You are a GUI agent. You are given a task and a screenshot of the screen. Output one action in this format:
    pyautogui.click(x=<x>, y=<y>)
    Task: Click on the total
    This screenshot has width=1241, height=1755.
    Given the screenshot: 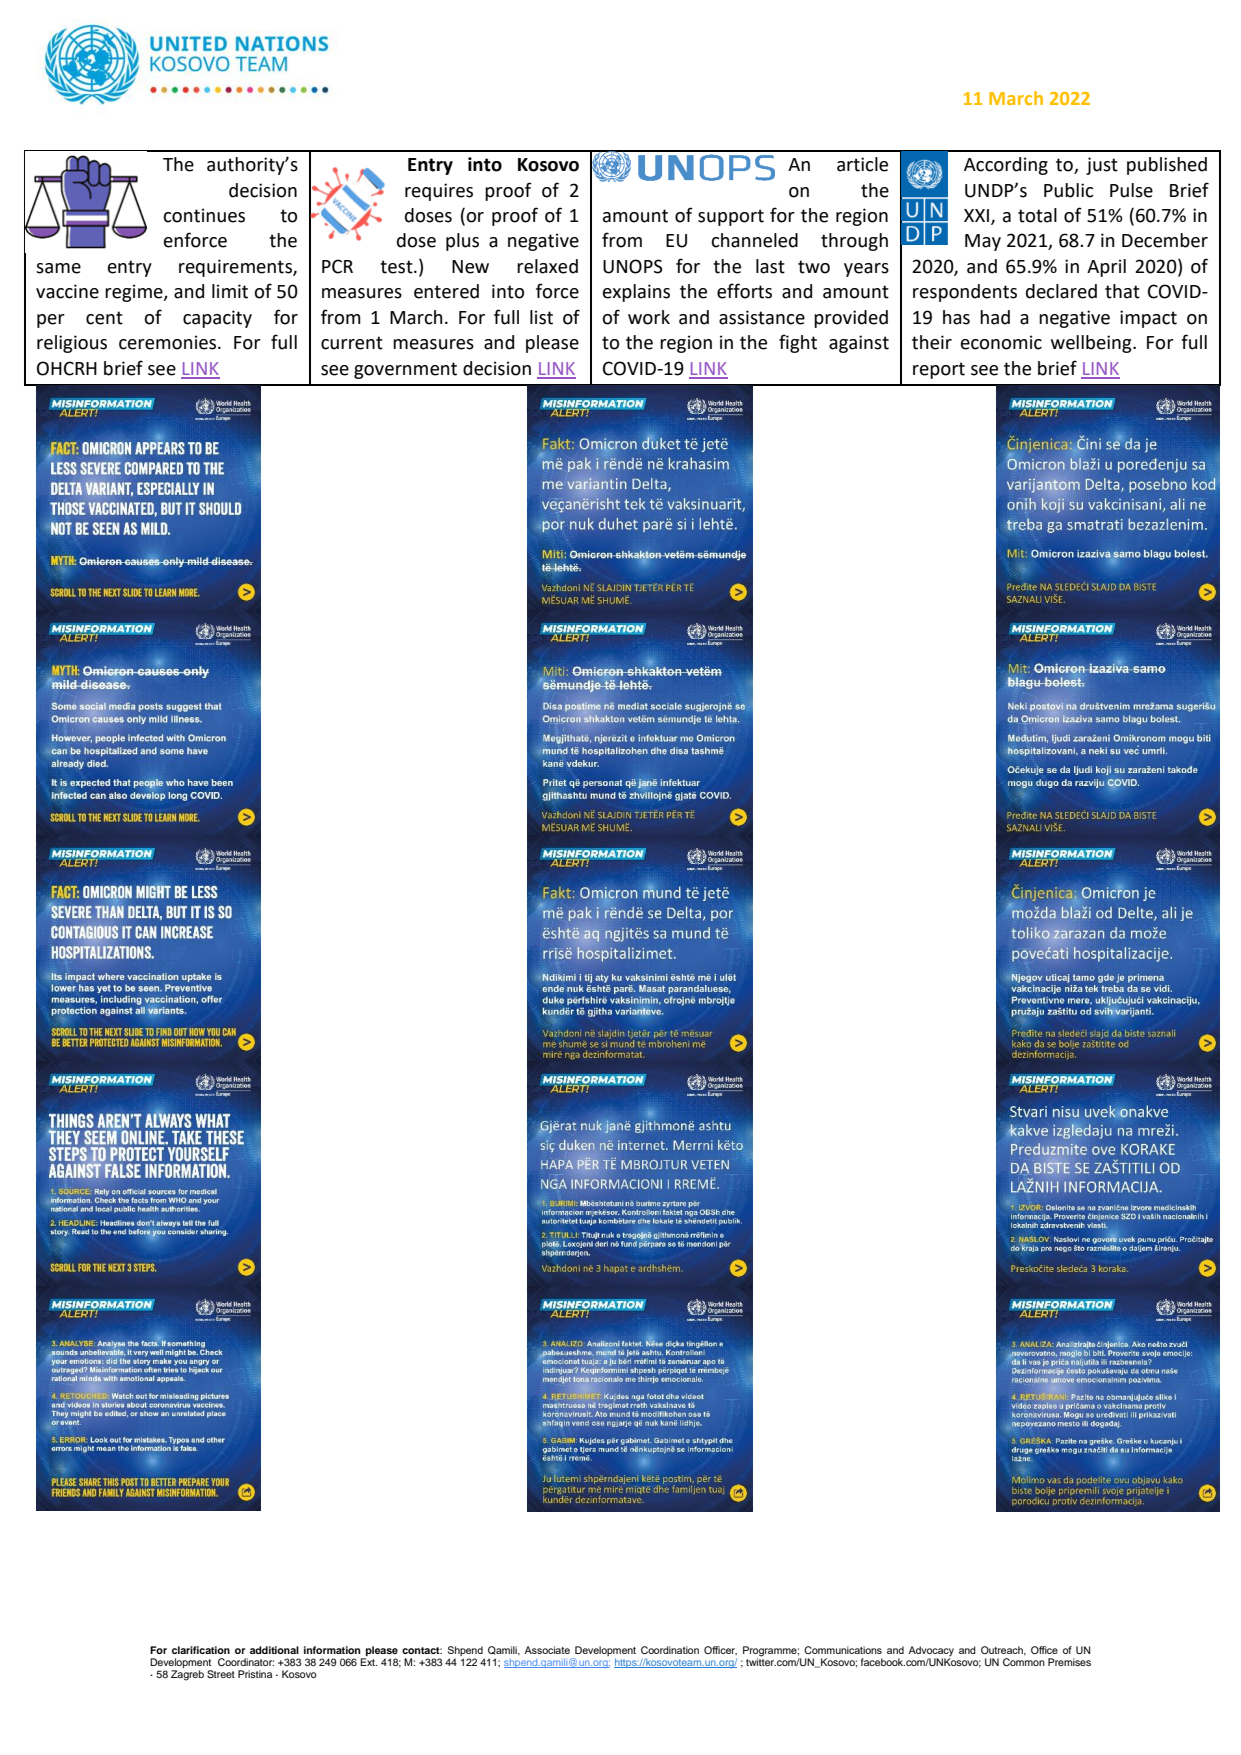 What is the action you would take?
    pyautogui.click(x=1037, y=215)
